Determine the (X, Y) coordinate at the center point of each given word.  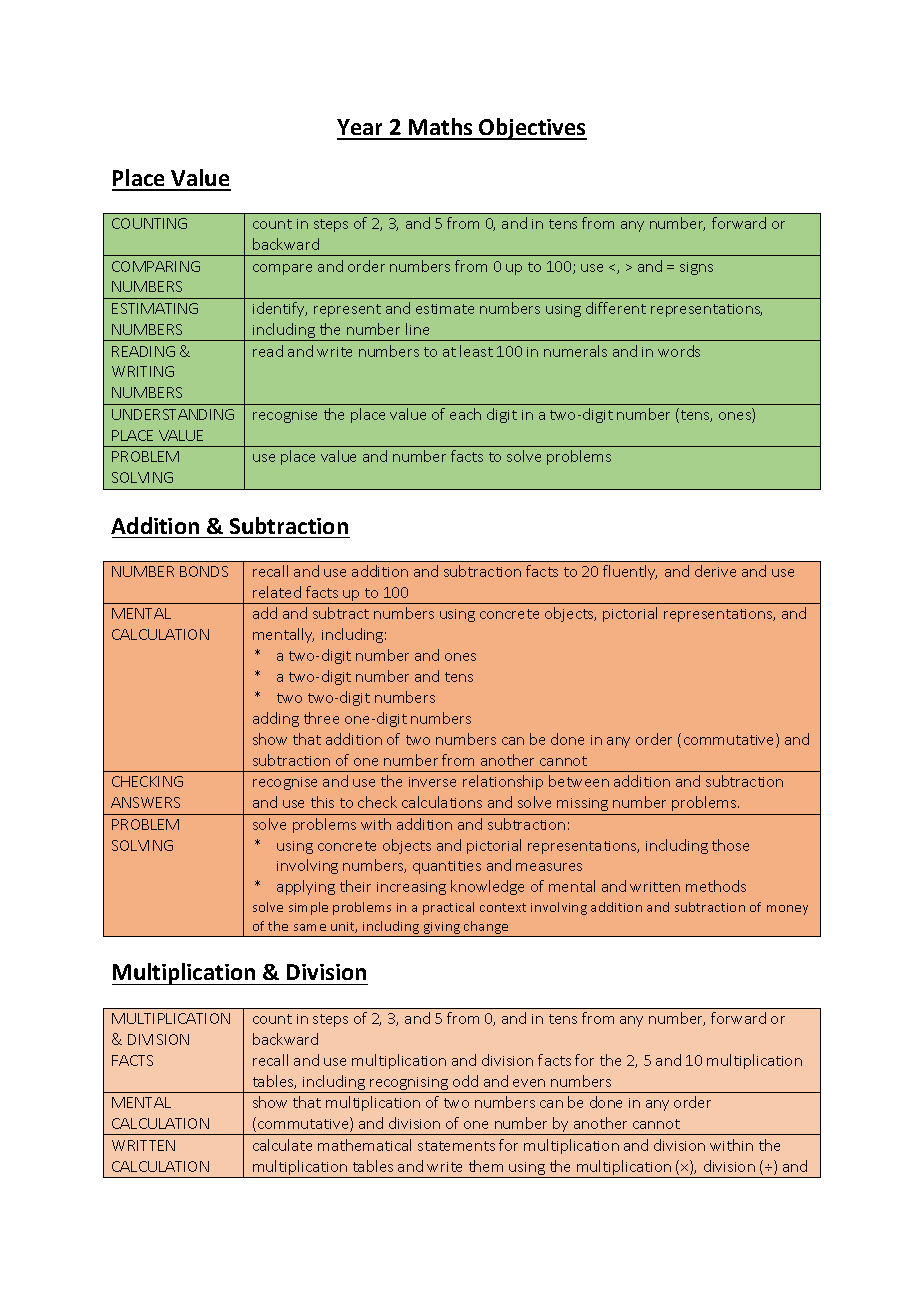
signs (696, 268)
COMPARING (156, 266)
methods (716, 886)
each (465, 414)
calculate (282, 1145)
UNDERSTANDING (173, 414)
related (277, 592)
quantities (447, 867)
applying (306, 887)
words (679, 351)
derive (715, 571)
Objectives (532, 129)
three (321, 718)
